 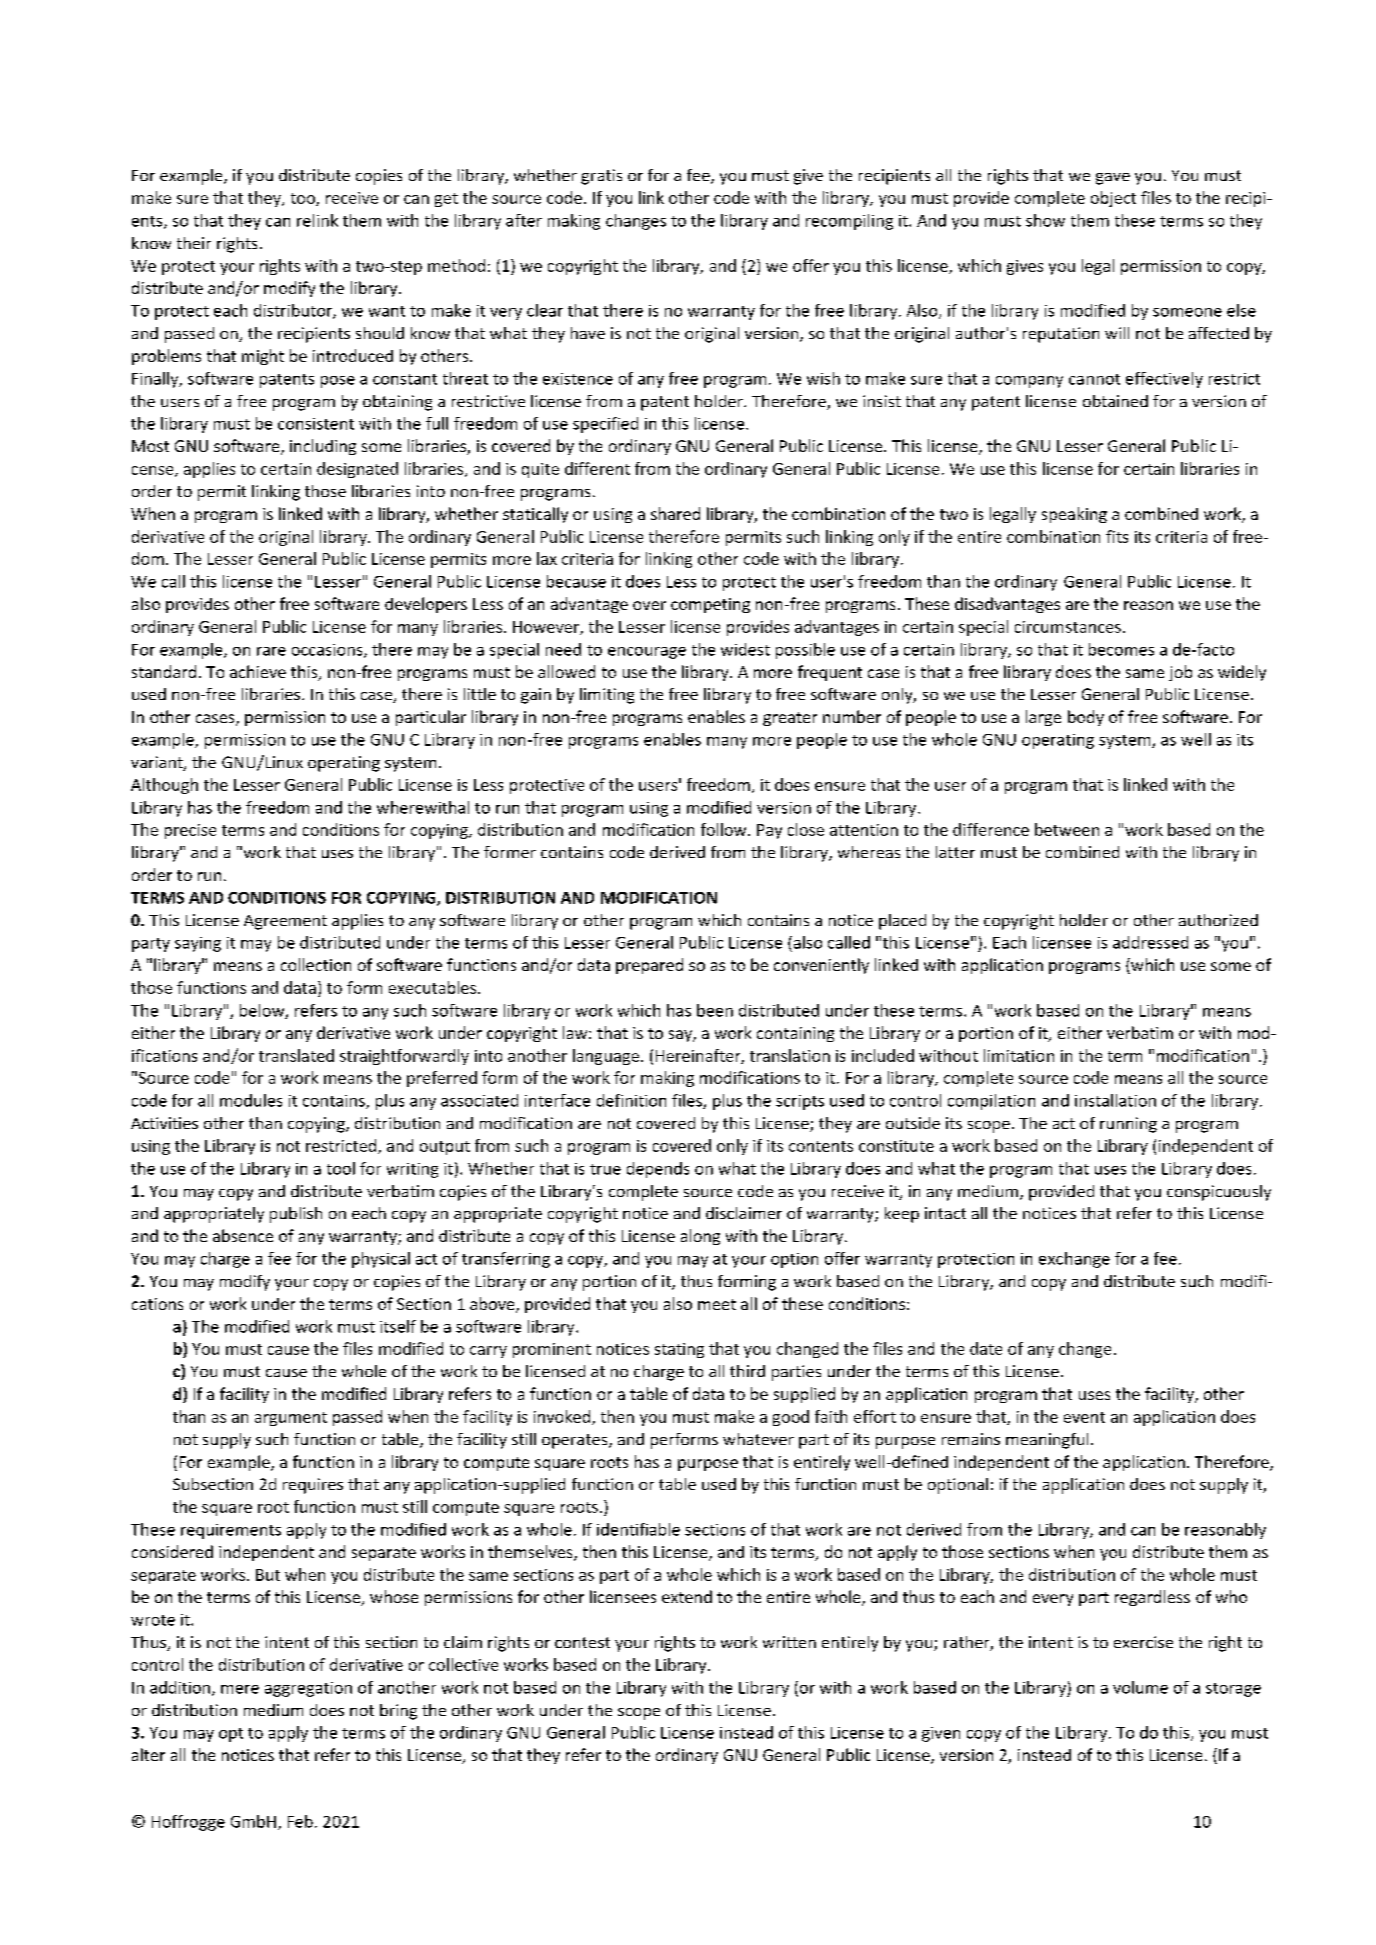 What do you see at coordinates (601, 177) in the page?
I see `gratis` at bounding box center [601, 177].
